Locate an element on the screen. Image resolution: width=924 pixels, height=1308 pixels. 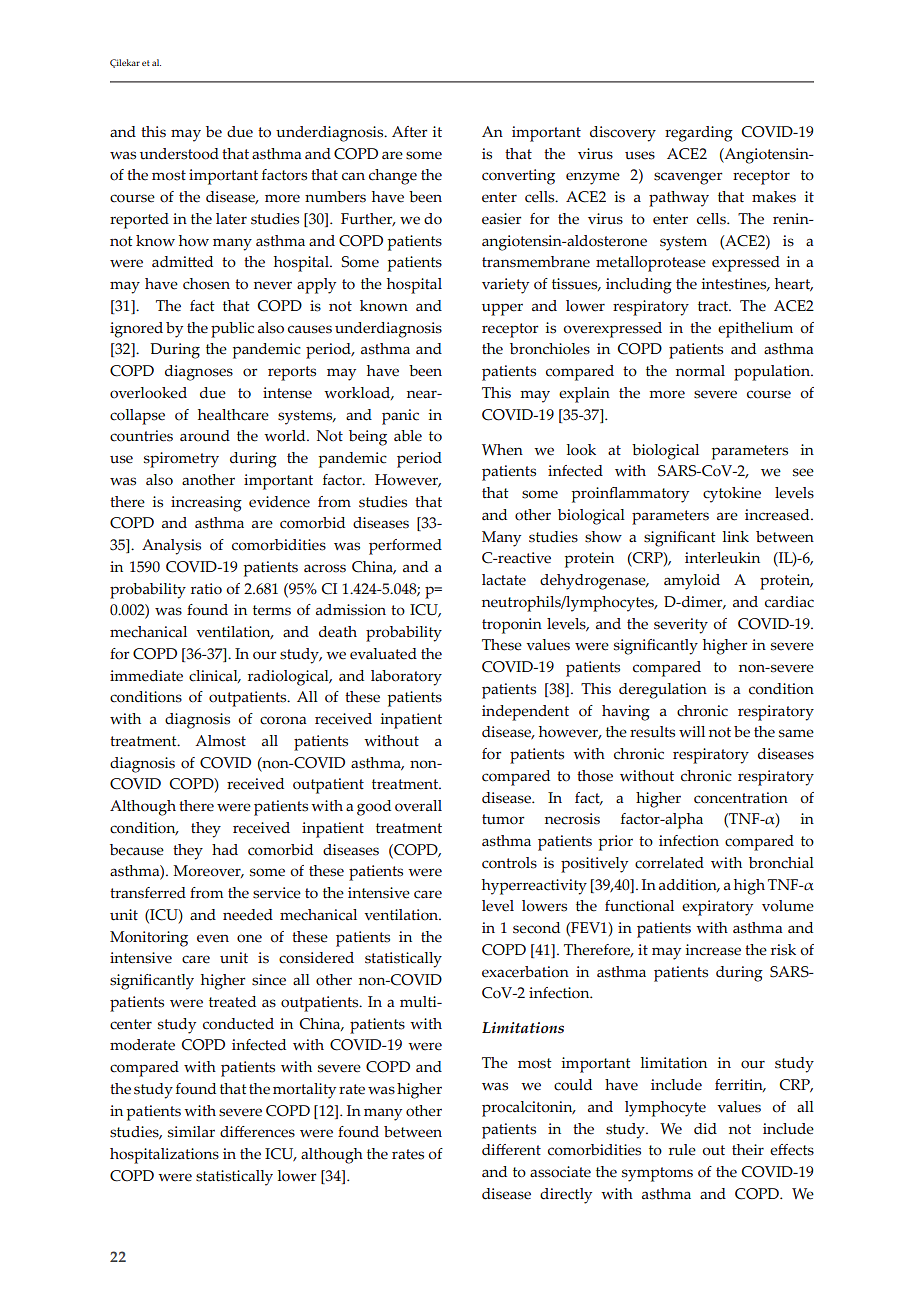
troponin is located at coordinates (512, 626).
